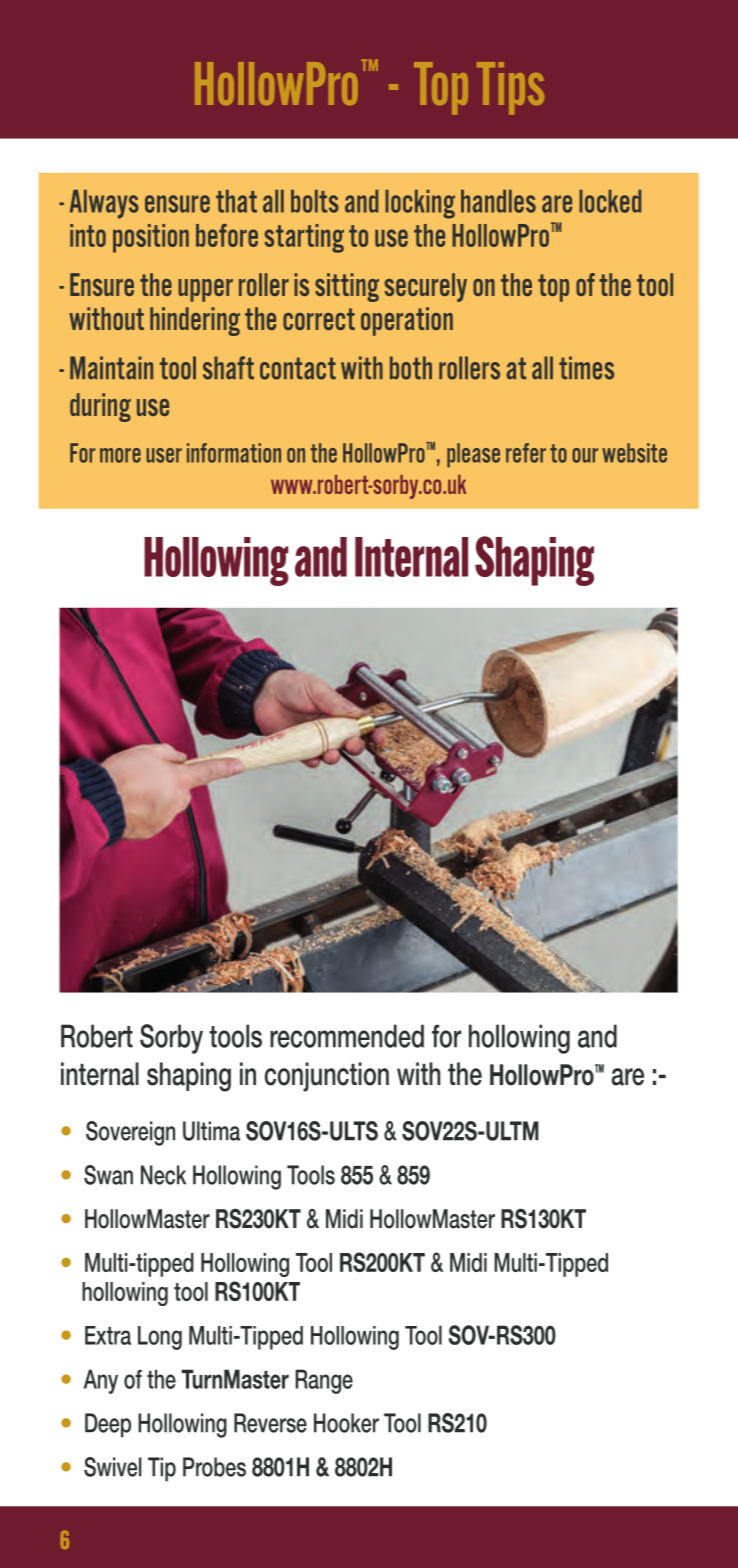 The width and height of the screenshot is (738, 1568). Describe the element at coordinates (164, 455) in the screenshot. I see `user` at that location.
